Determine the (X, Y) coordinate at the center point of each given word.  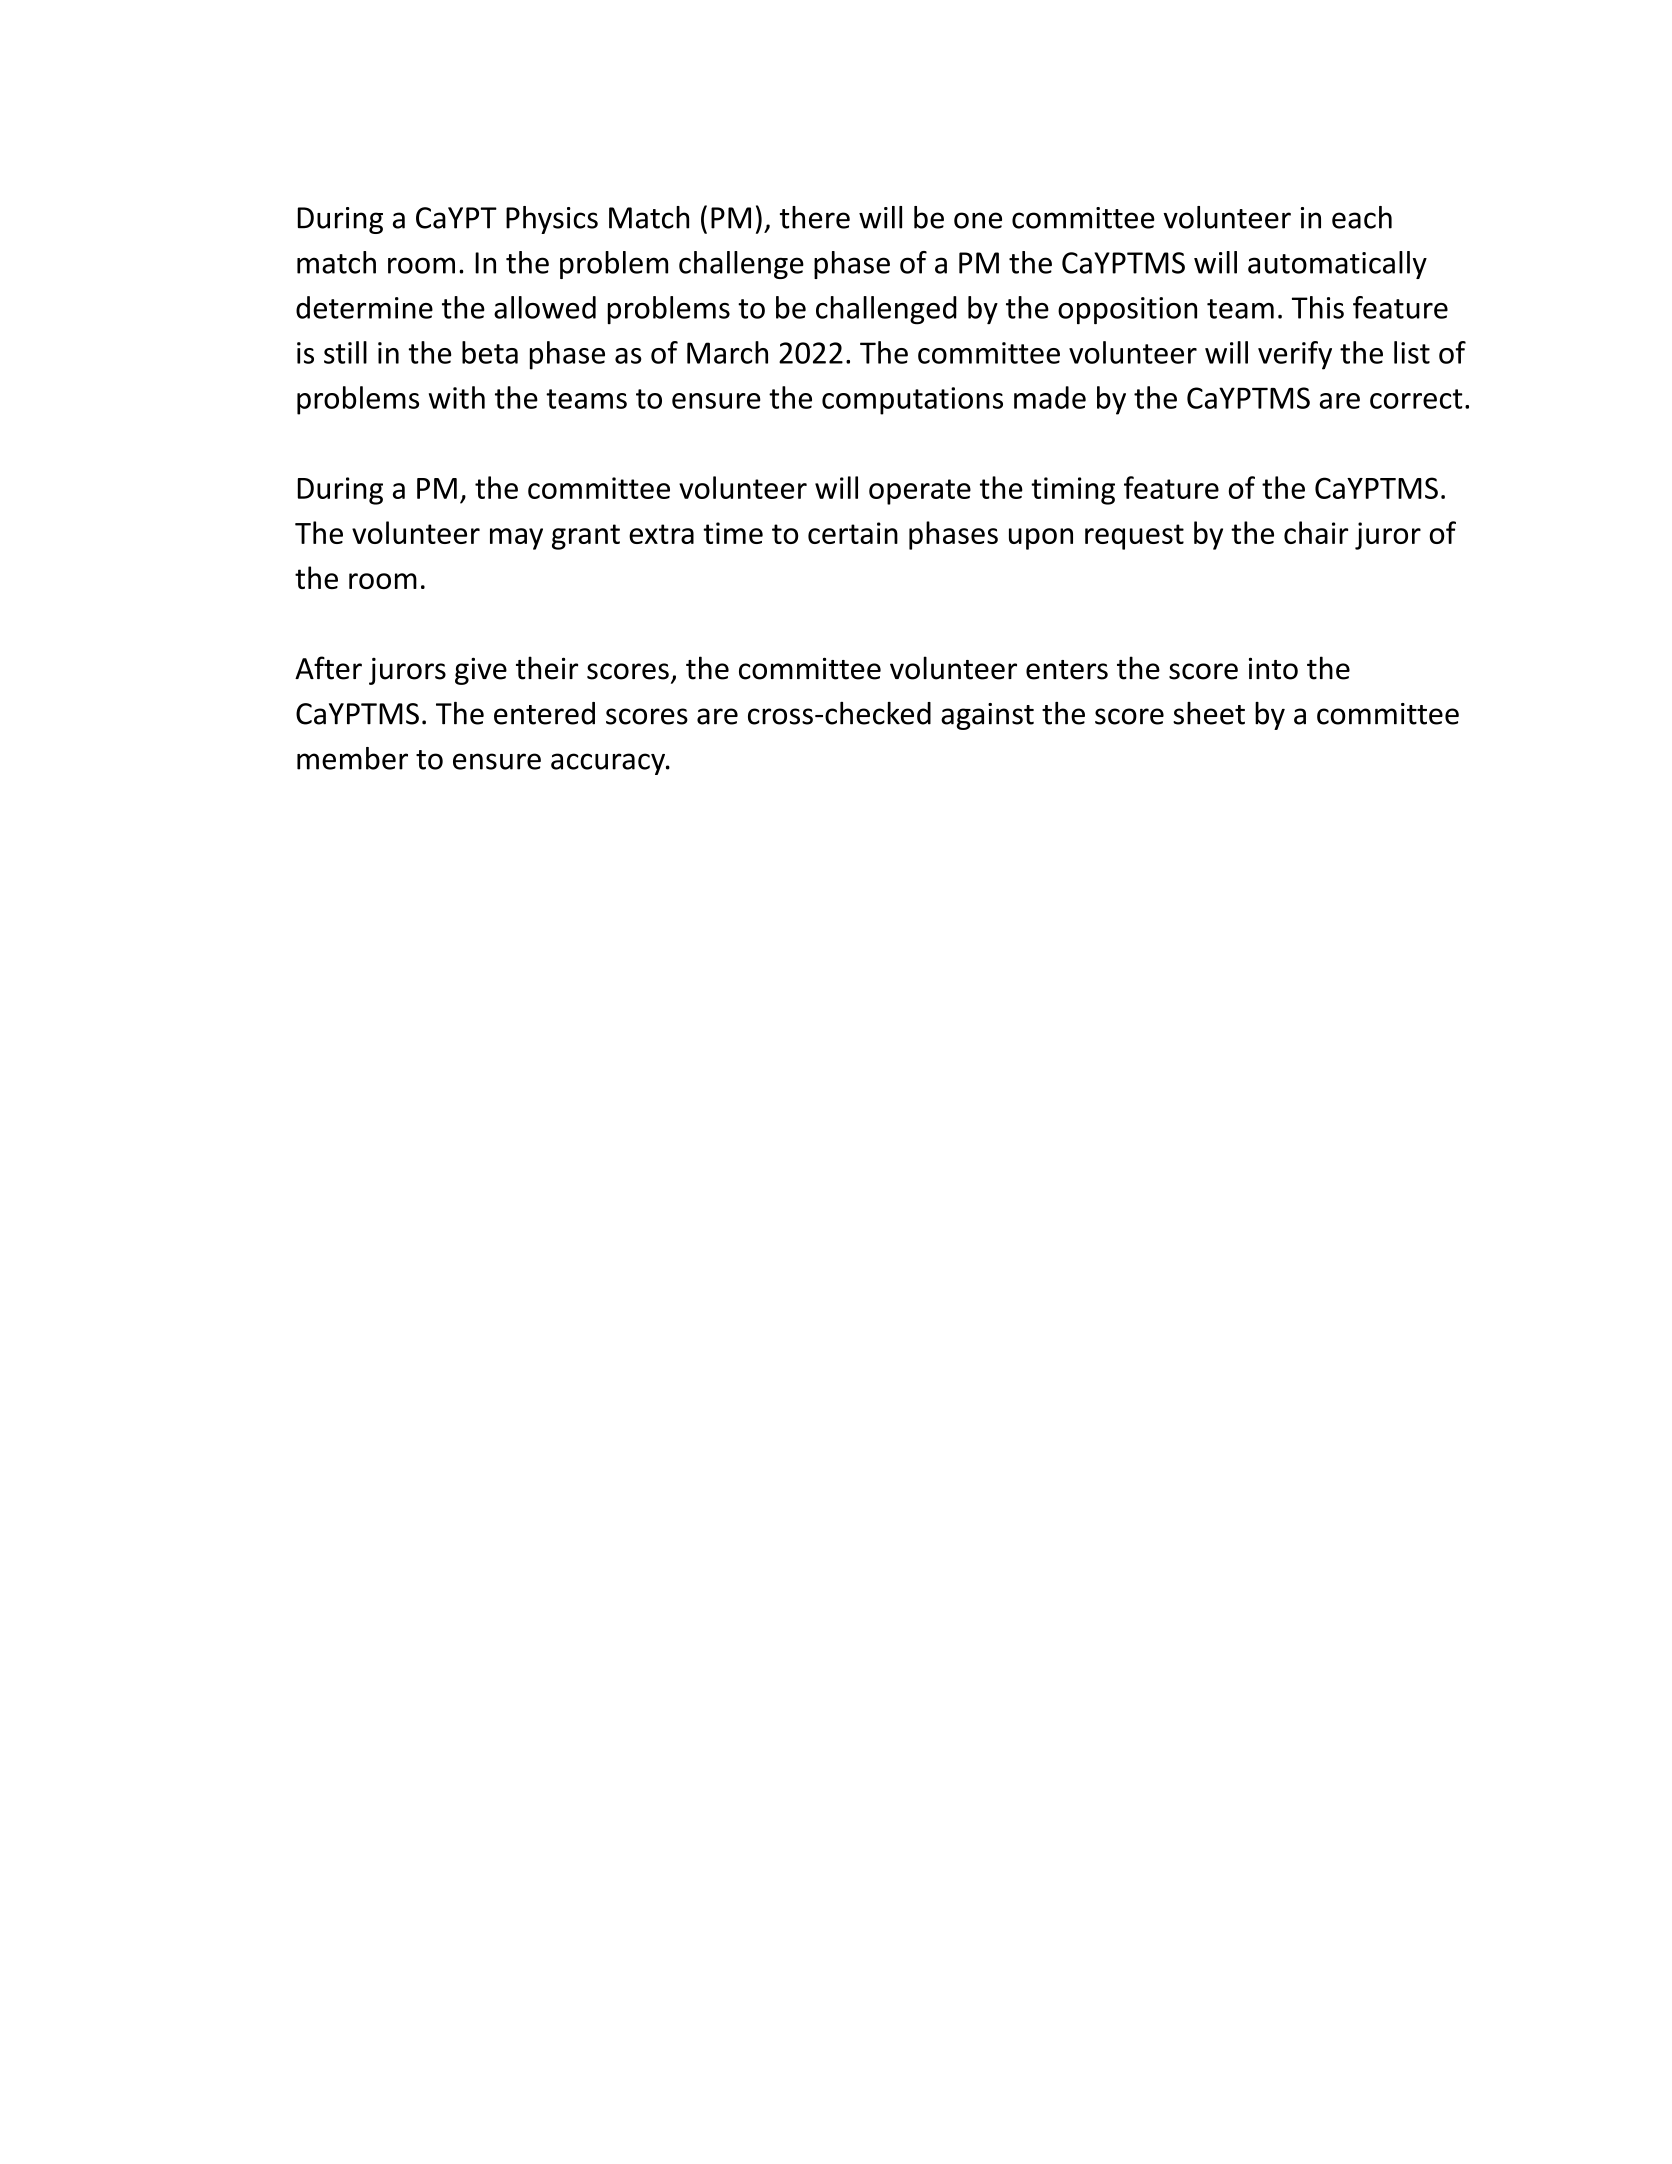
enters (1067, 670)
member (352, 758)
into (1273, 668)
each (1362, 217)
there (815, 217)
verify (1295, 355)
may (516, 539)
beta (490, 352)
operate (920, 492)
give (481, 671)
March (727, 352)
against (987, 716)
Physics (552, 220)
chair (1316, 532)
